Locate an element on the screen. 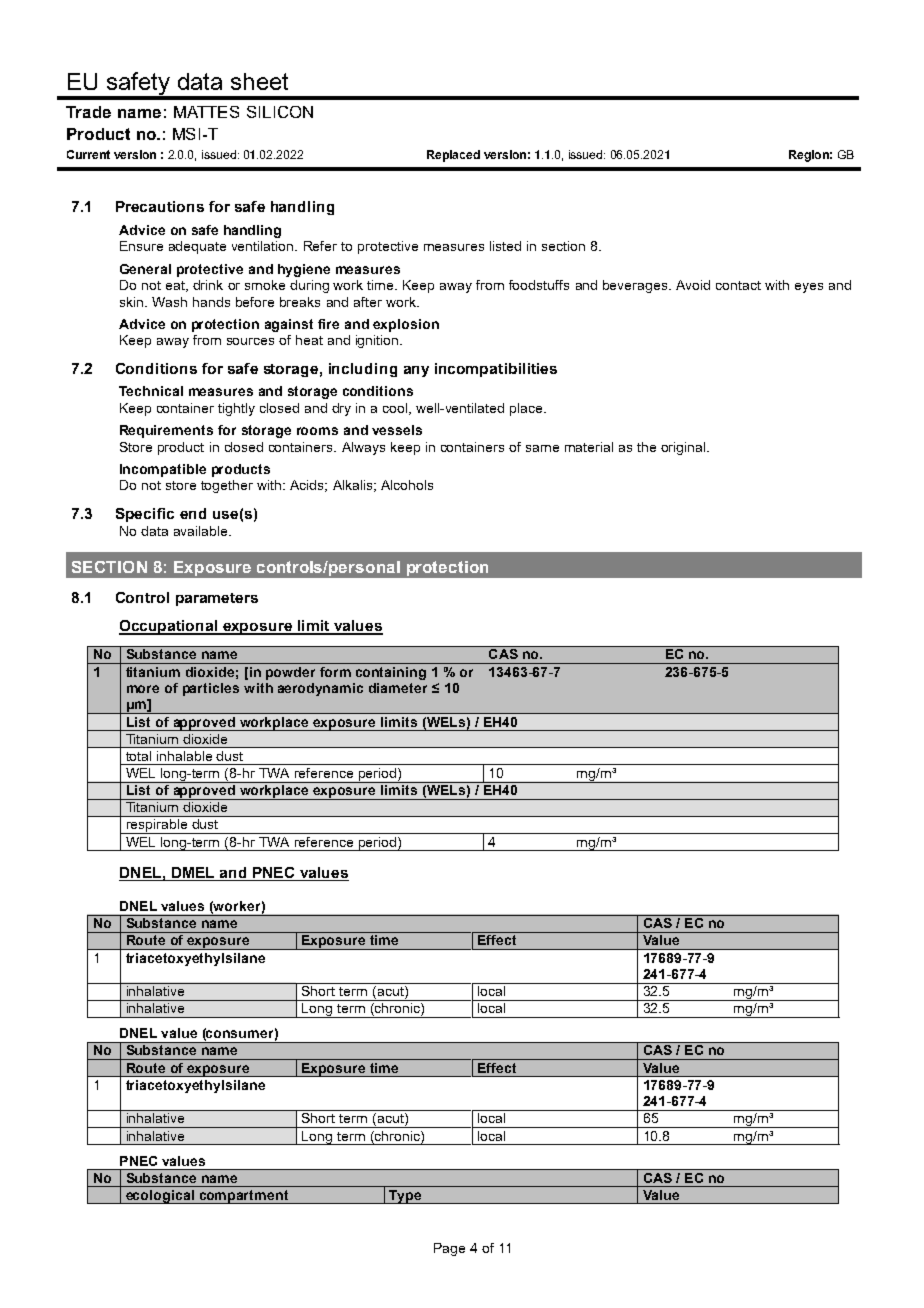 The width and height of the screenshot is (924, 1308). ecological is located at coordinates (160, 1197).
